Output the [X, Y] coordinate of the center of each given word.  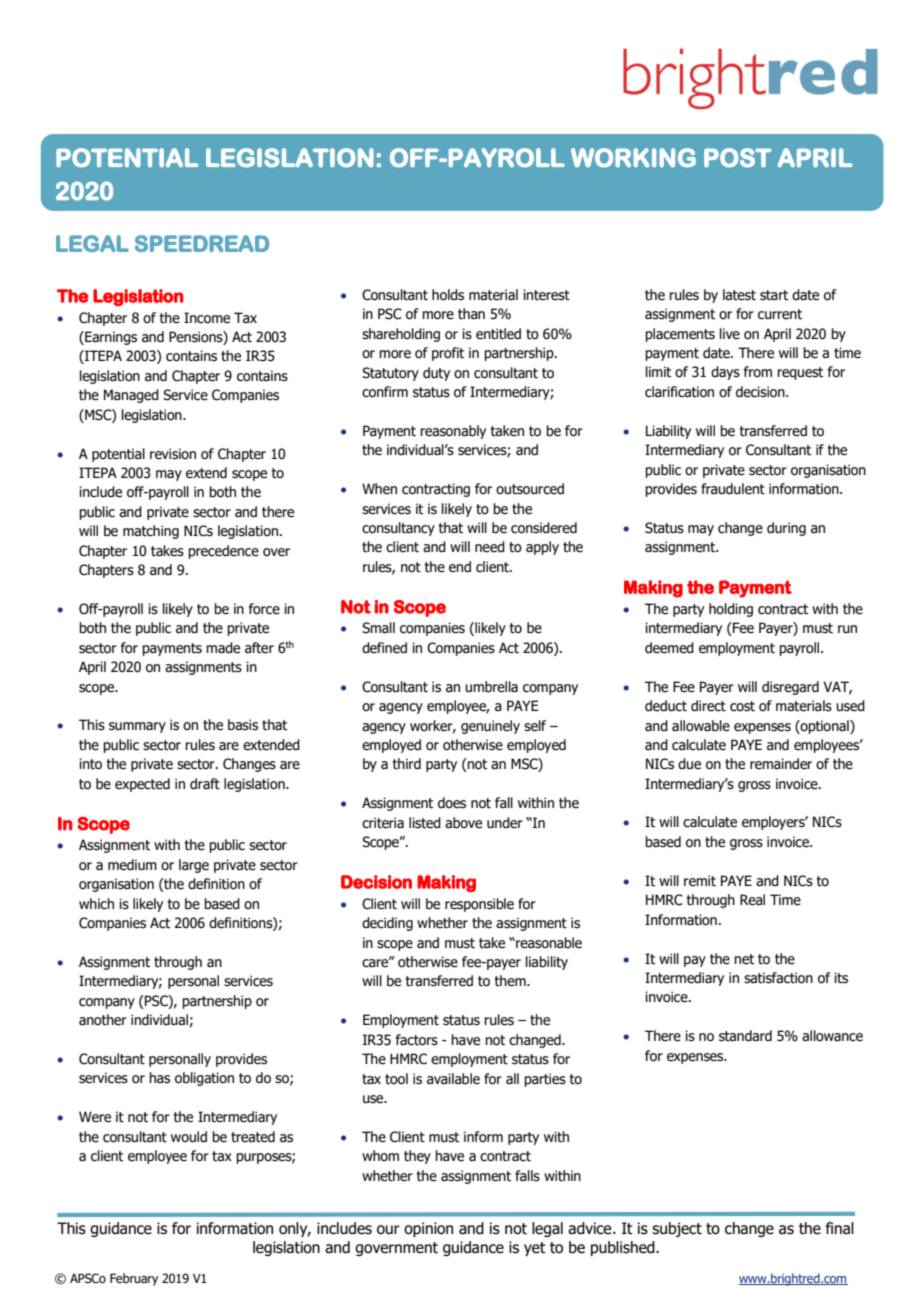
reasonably [453, 432]
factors [417, 1040]
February [134, 1279]
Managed [131, 396]
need [490, 547]
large [194, 866]
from [758, 372]
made [223, 648]
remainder [781, 764]
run [847, 629]
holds [448, 295]
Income [207, 318]
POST [737, 158]
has [159, 1078]
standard [745, 1036]
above [463, 823]
